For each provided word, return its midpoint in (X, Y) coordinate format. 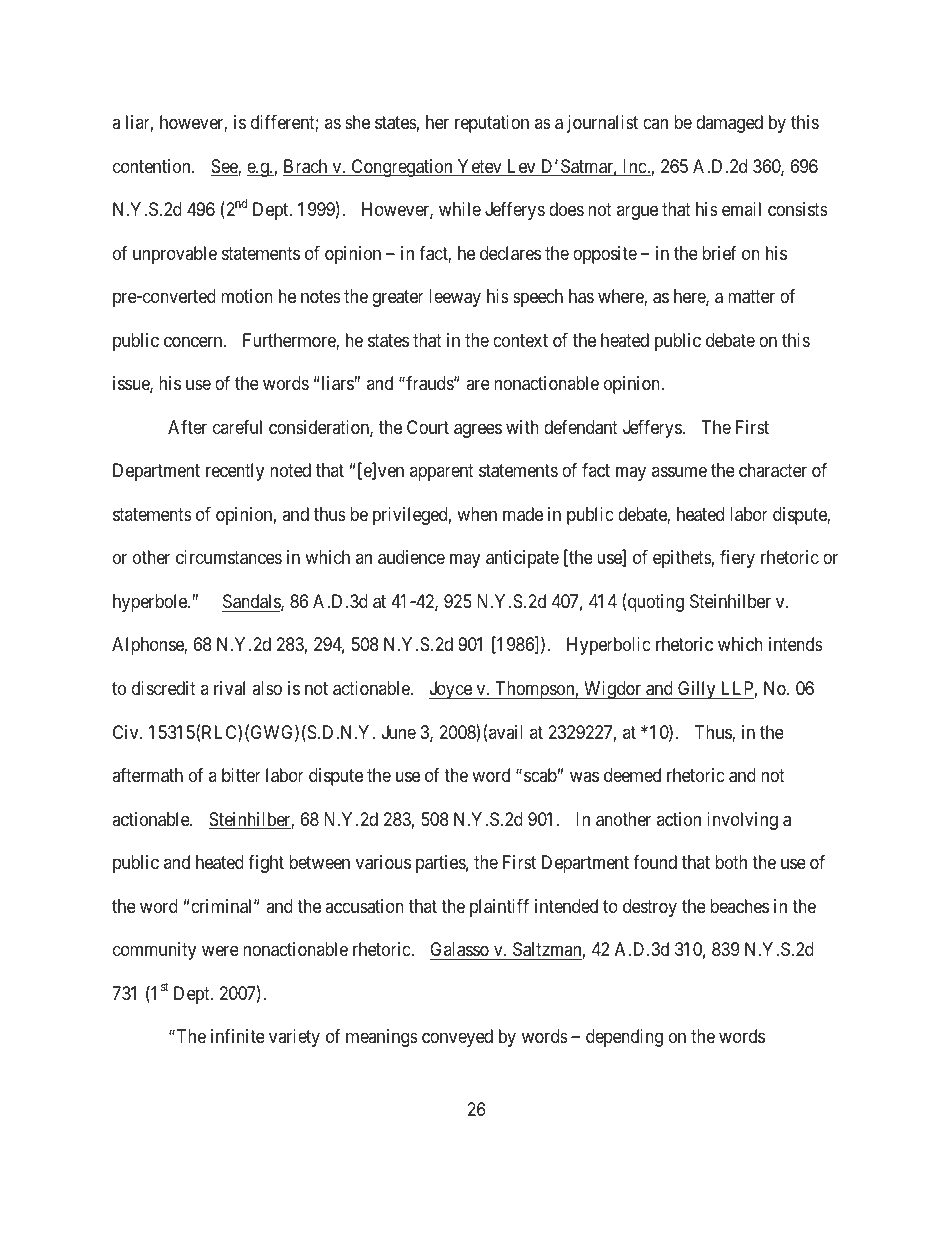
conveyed (457, 1038)
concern (194, 341)
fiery (737, 559)
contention (153, 166)
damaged (729, 124)
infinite (238, 1036)
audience (411, 557)
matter (751, 297)
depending (624, 1038)
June (399, 732)
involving (742, 821)
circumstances (229, 557)
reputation (492, 124)
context (520, 340)
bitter (241, 775)
